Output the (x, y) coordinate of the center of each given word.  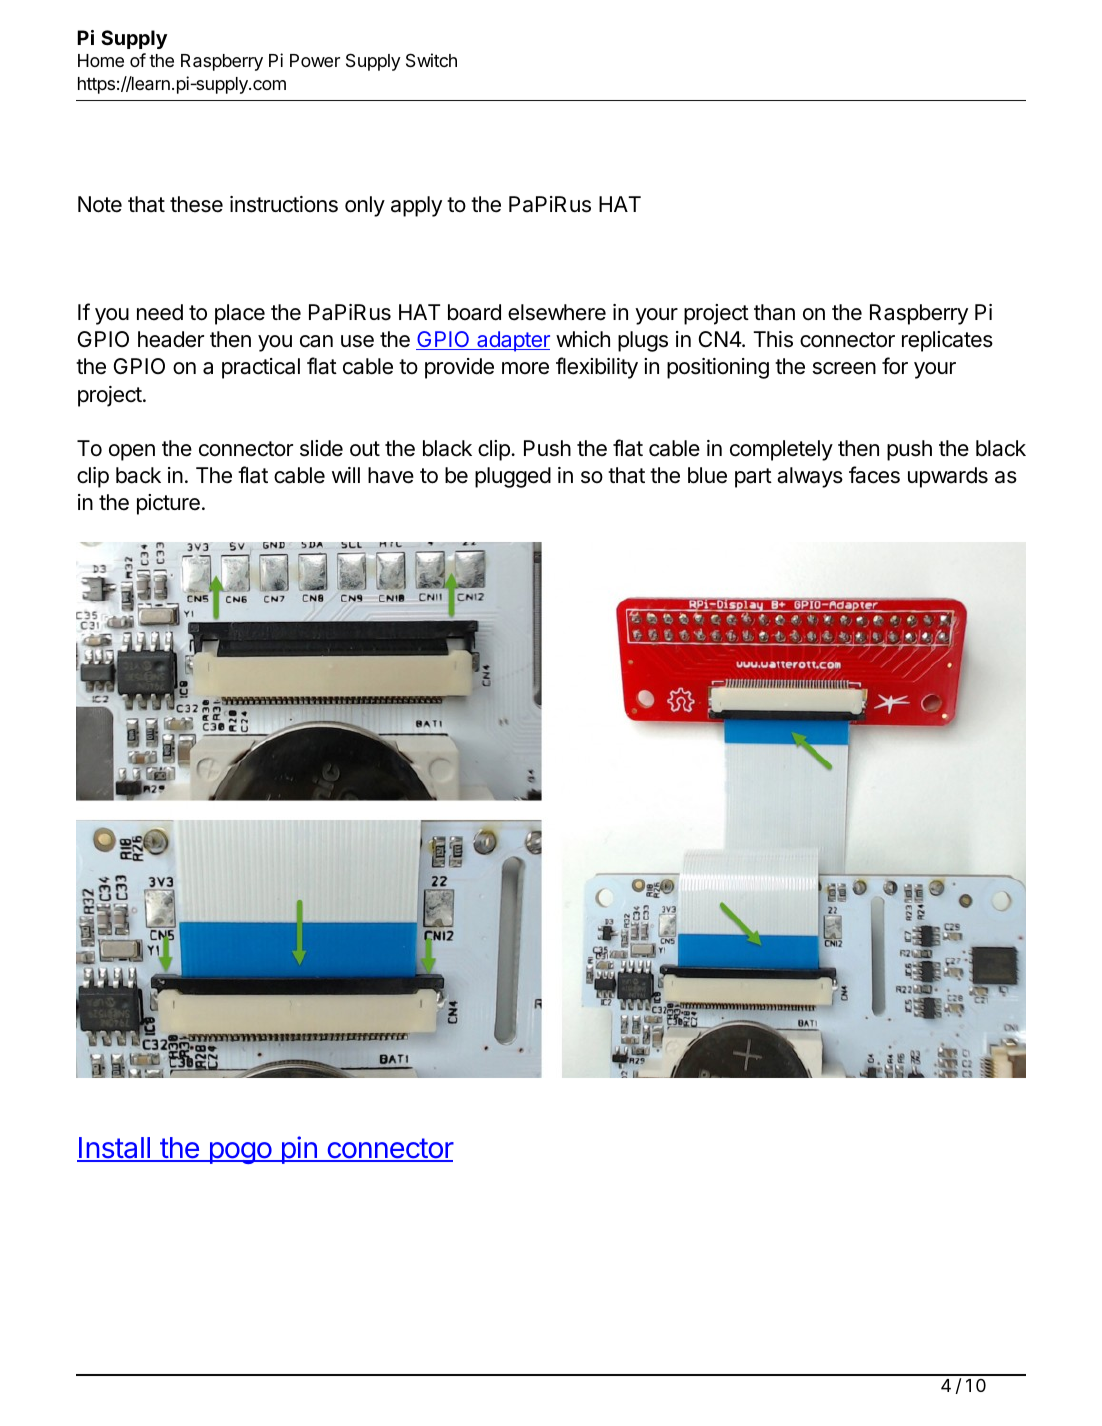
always (810, 477)
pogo (240, 1153)
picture (168, 504)
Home (101, 60)
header (171, 339)
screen (844, 368)
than (774, 312)
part (753, 478)
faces (874, 475)
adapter (512, 341)
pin (299, 1150)
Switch (431, 60)
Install (114, 1149)
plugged (513, 477)
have (391, 475)
